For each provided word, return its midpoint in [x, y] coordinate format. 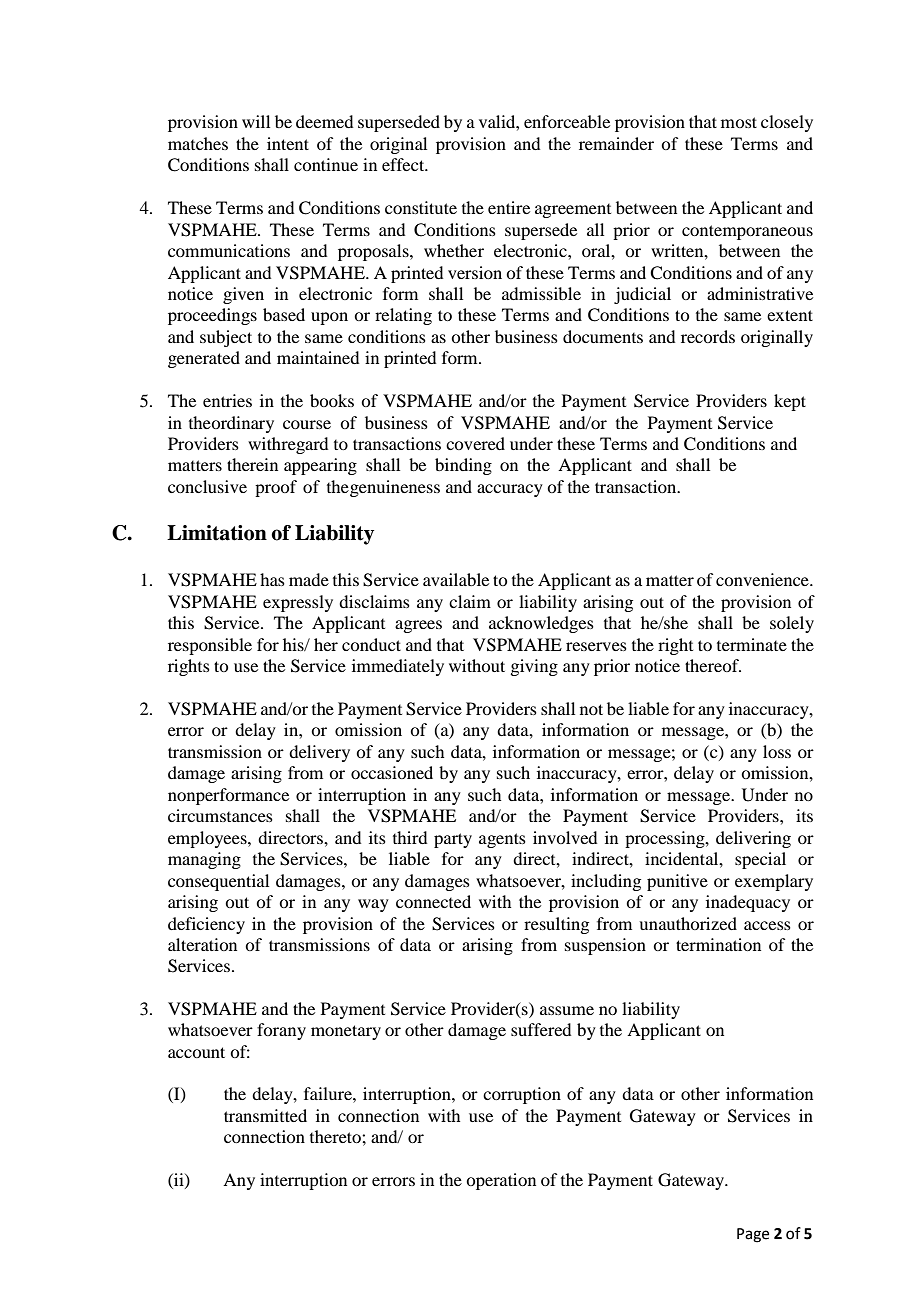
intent [288, 143]
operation [501, 1181]
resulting [556, 925]
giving [534, 667]
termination [718, 944]
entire [509, 207]
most [739, 122]
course [307, 424]
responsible [210, 646]
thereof [713, 665]
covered [475, 443]
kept [790, 402]
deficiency [206, 925]
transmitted [265, 1115]
